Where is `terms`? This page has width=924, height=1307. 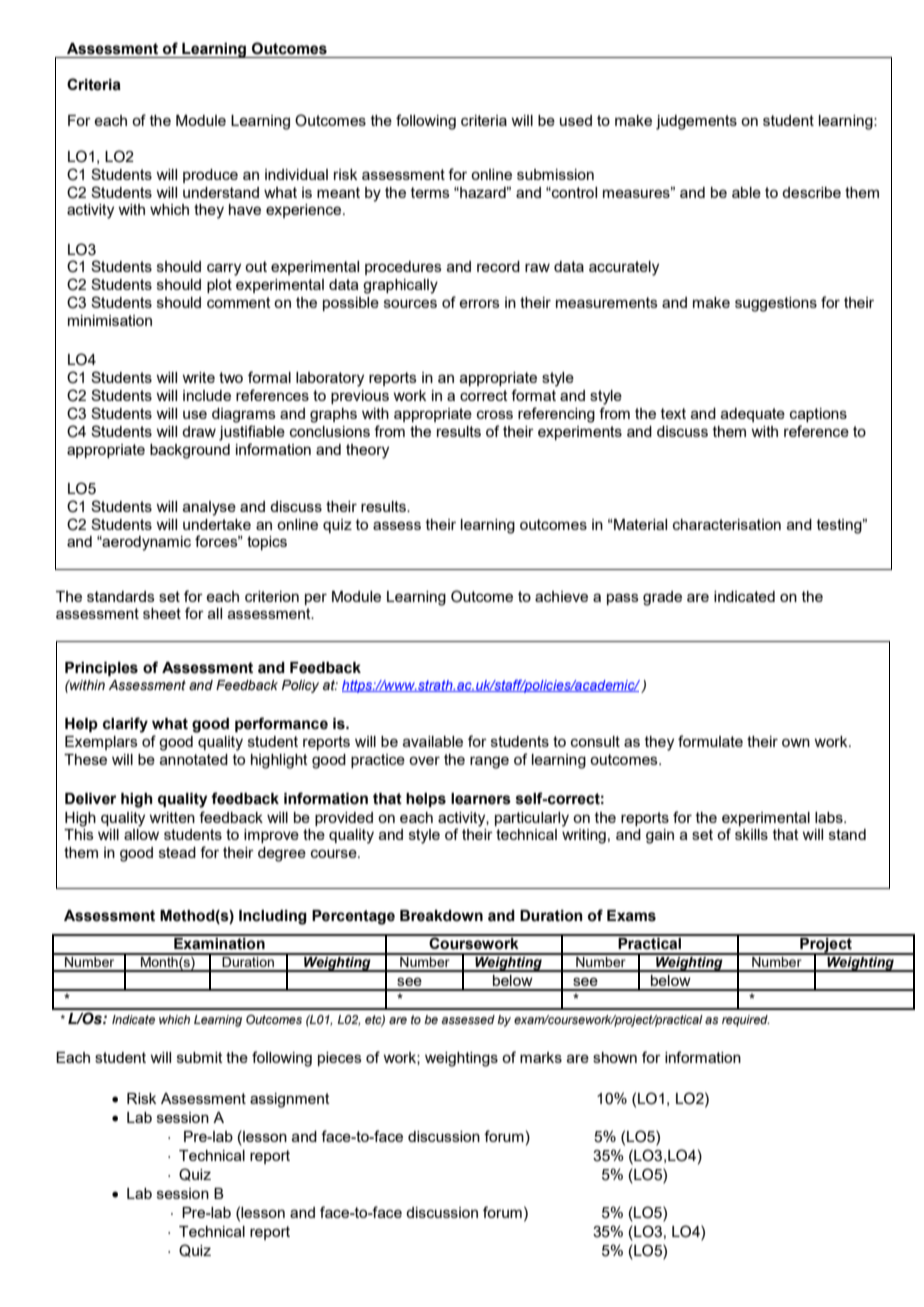 terms is located at coordinates (430, 192).
